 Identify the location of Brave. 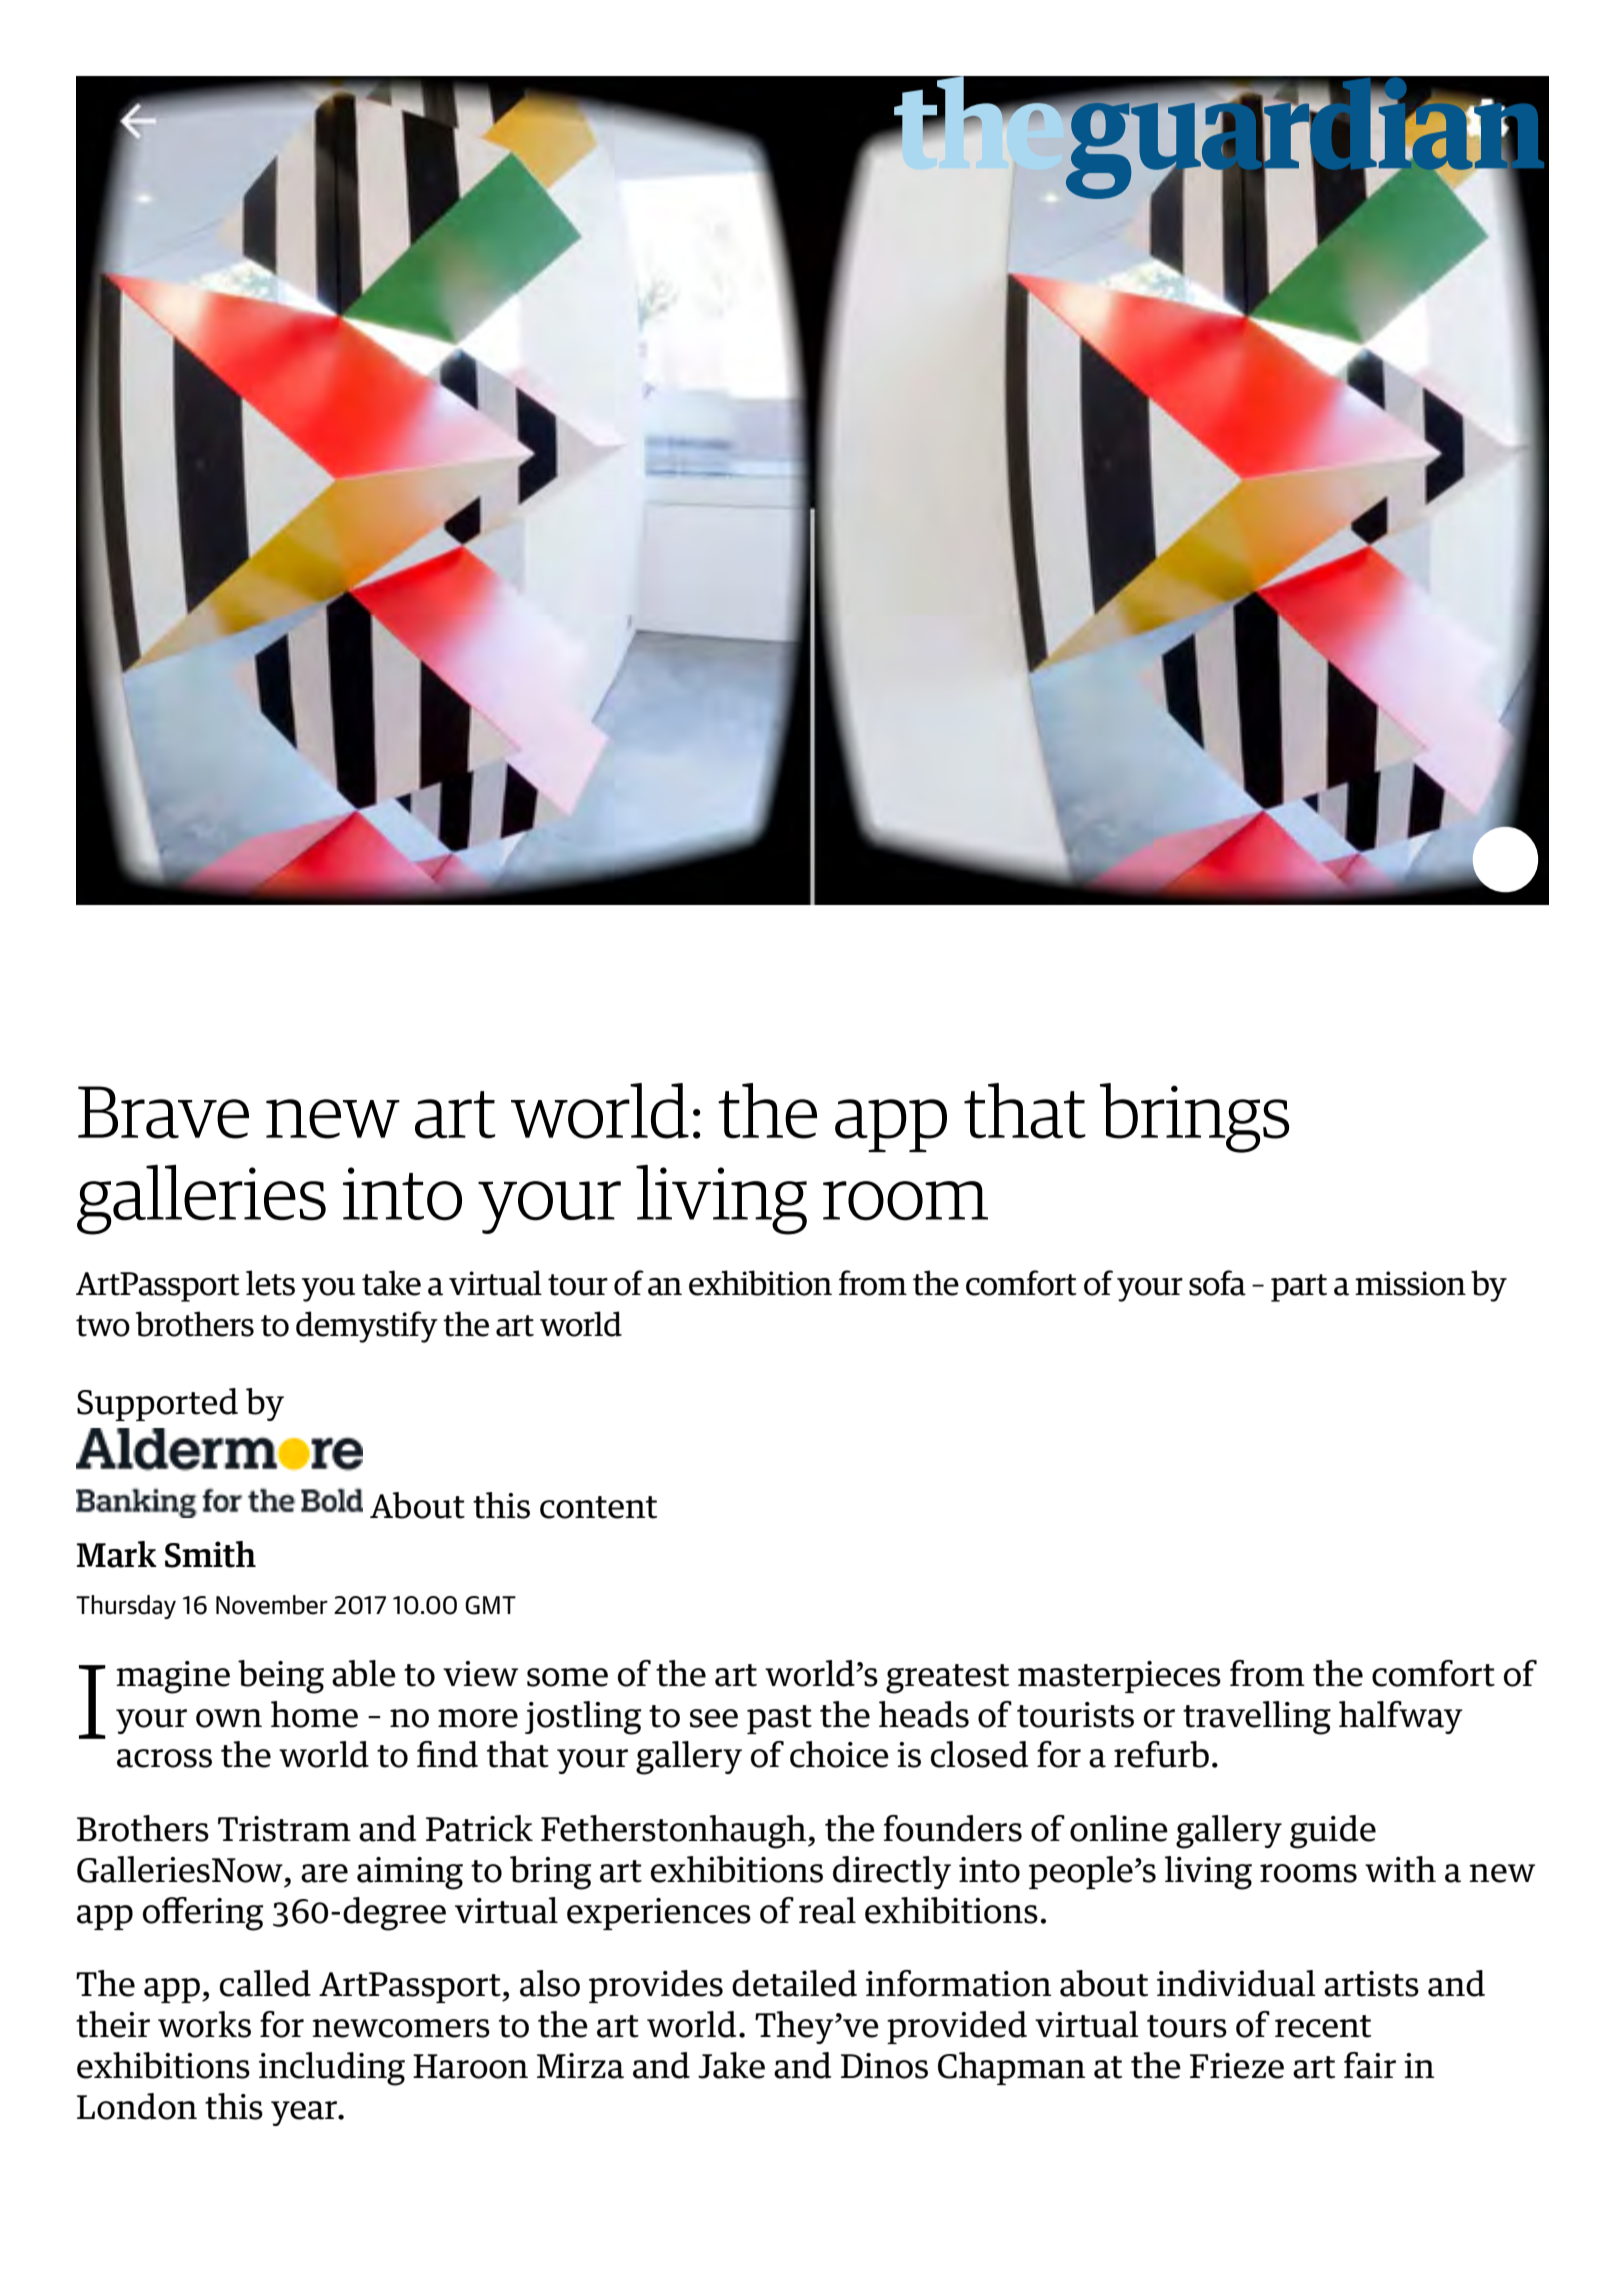
(163, 1112).
